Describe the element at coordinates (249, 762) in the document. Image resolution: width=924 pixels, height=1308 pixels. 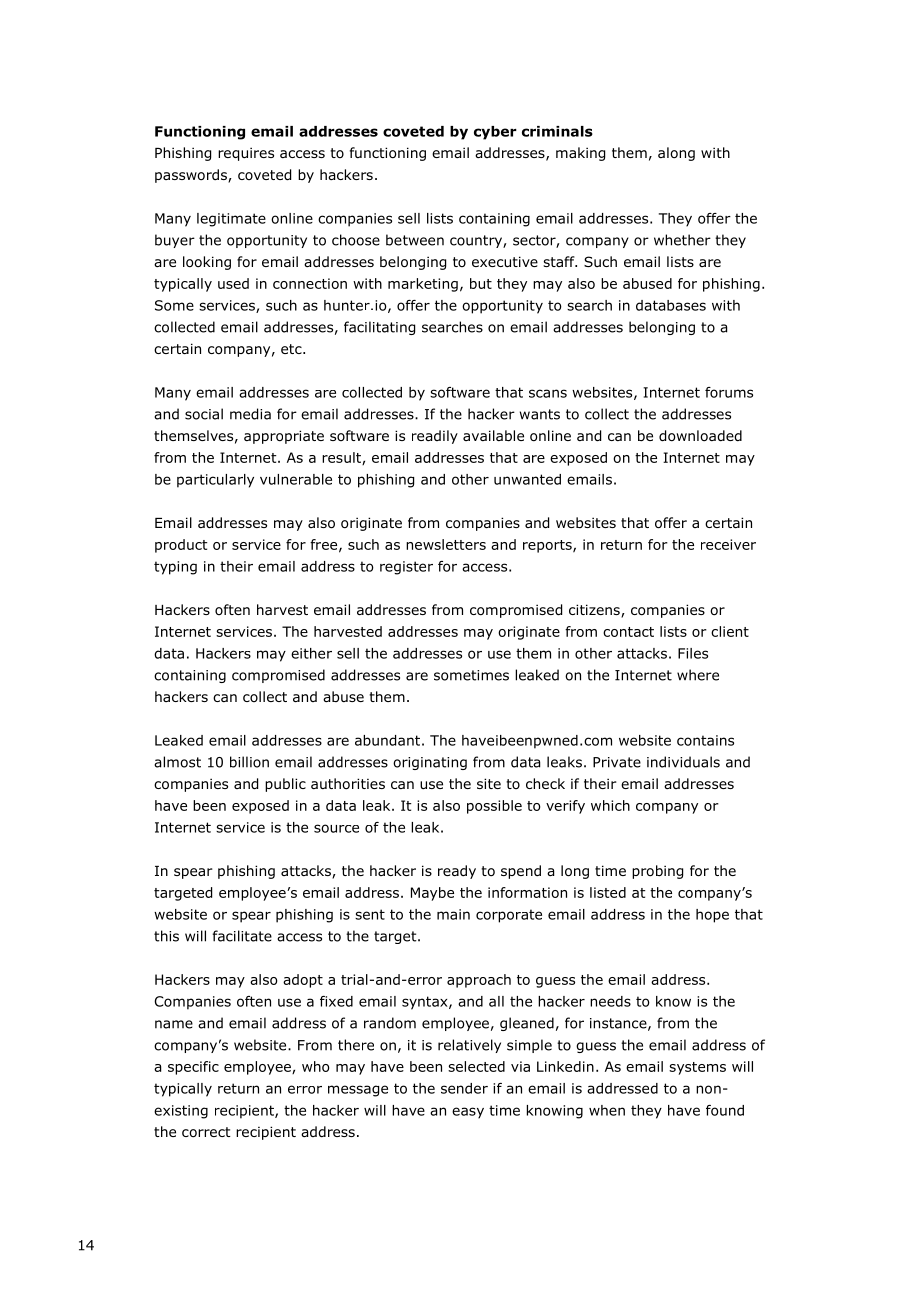
I see `billion` at that location.
